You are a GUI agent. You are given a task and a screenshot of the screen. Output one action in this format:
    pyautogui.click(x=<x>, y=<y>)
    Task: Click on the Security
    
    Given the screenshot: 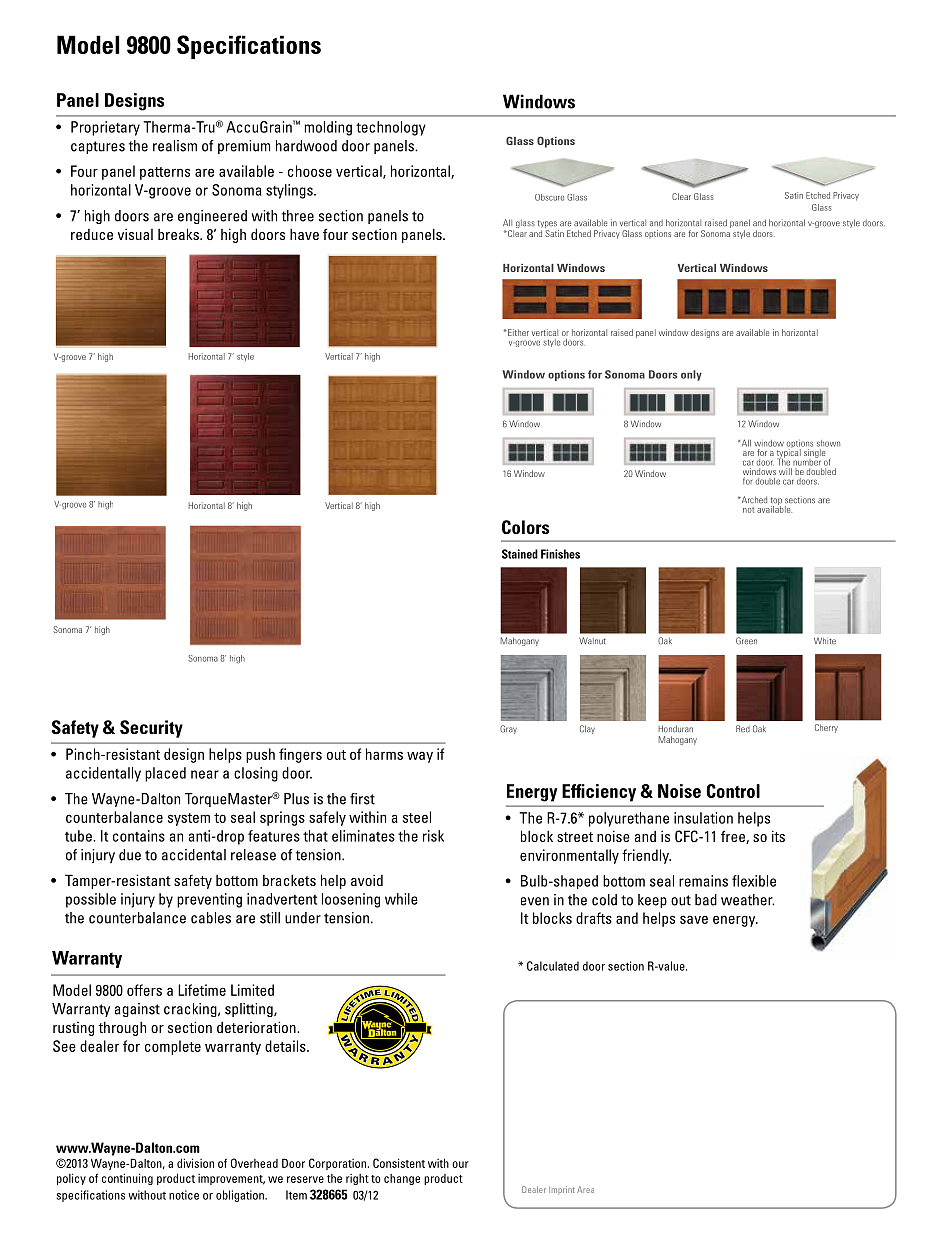 What is the action you would take?
    pyautogui.click(x=151, y=729)
